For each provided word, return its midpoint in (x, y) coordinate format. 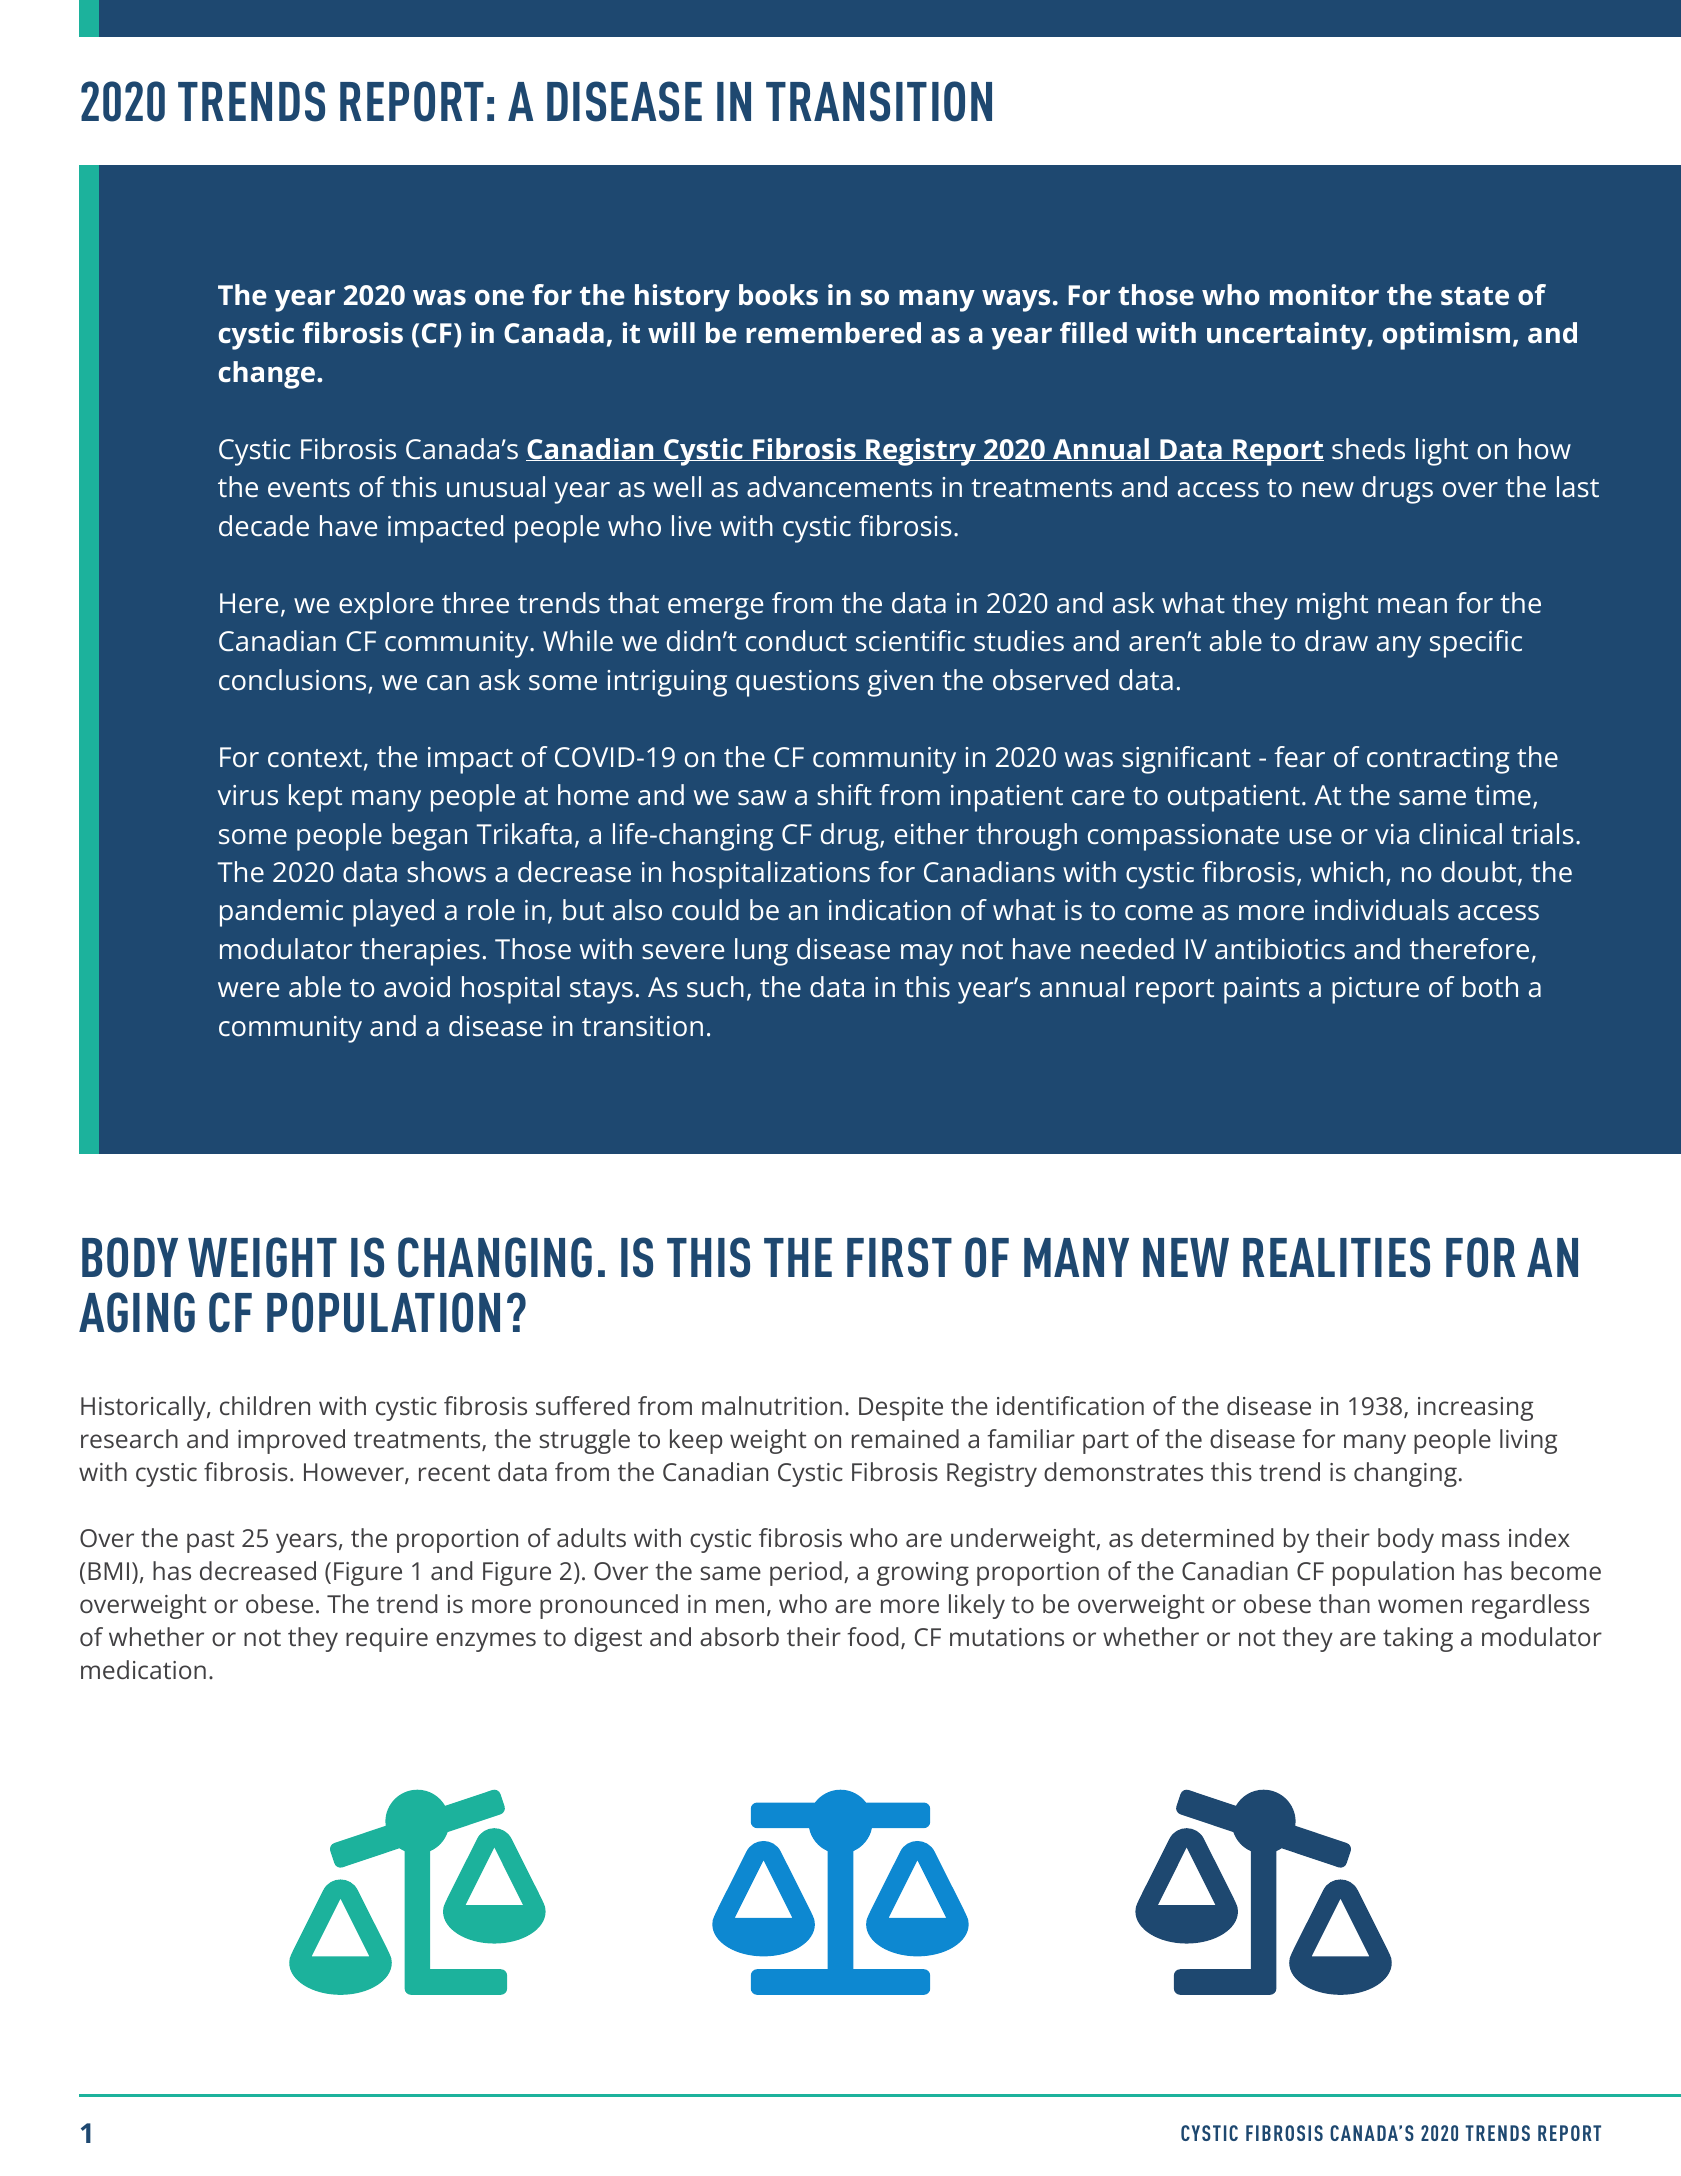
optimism (1446, 336)
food (872, 1636)
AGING (137, 1312)
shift (844, 794)
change (267, 375)
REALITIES (1336, 1257)
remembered (833, 332)
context (315, 758)
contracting (1438, 760)
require (387, 1640)
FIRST (899, 1257)
